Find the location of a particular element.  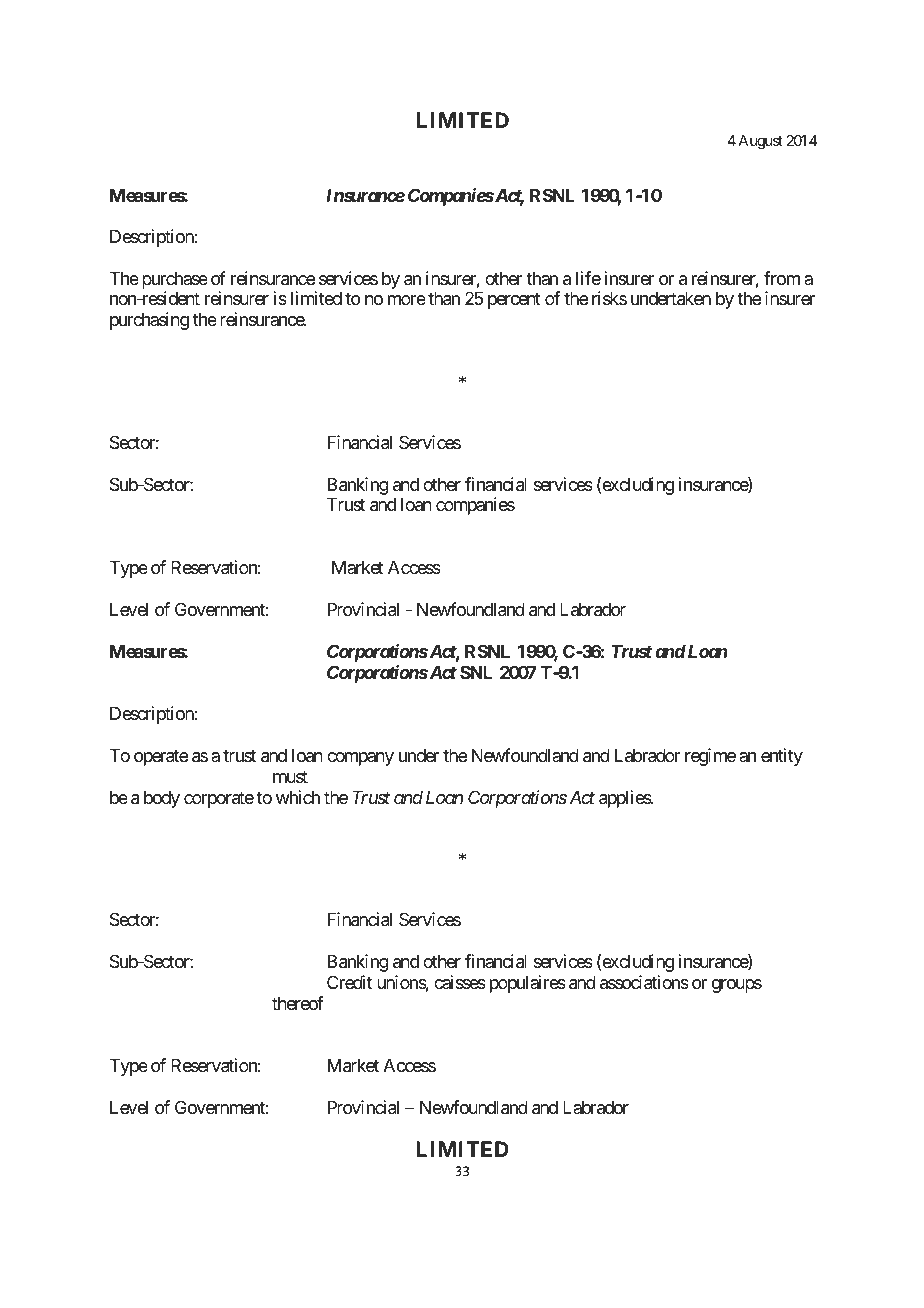

thereof is located at coordinates (298, 1003).
